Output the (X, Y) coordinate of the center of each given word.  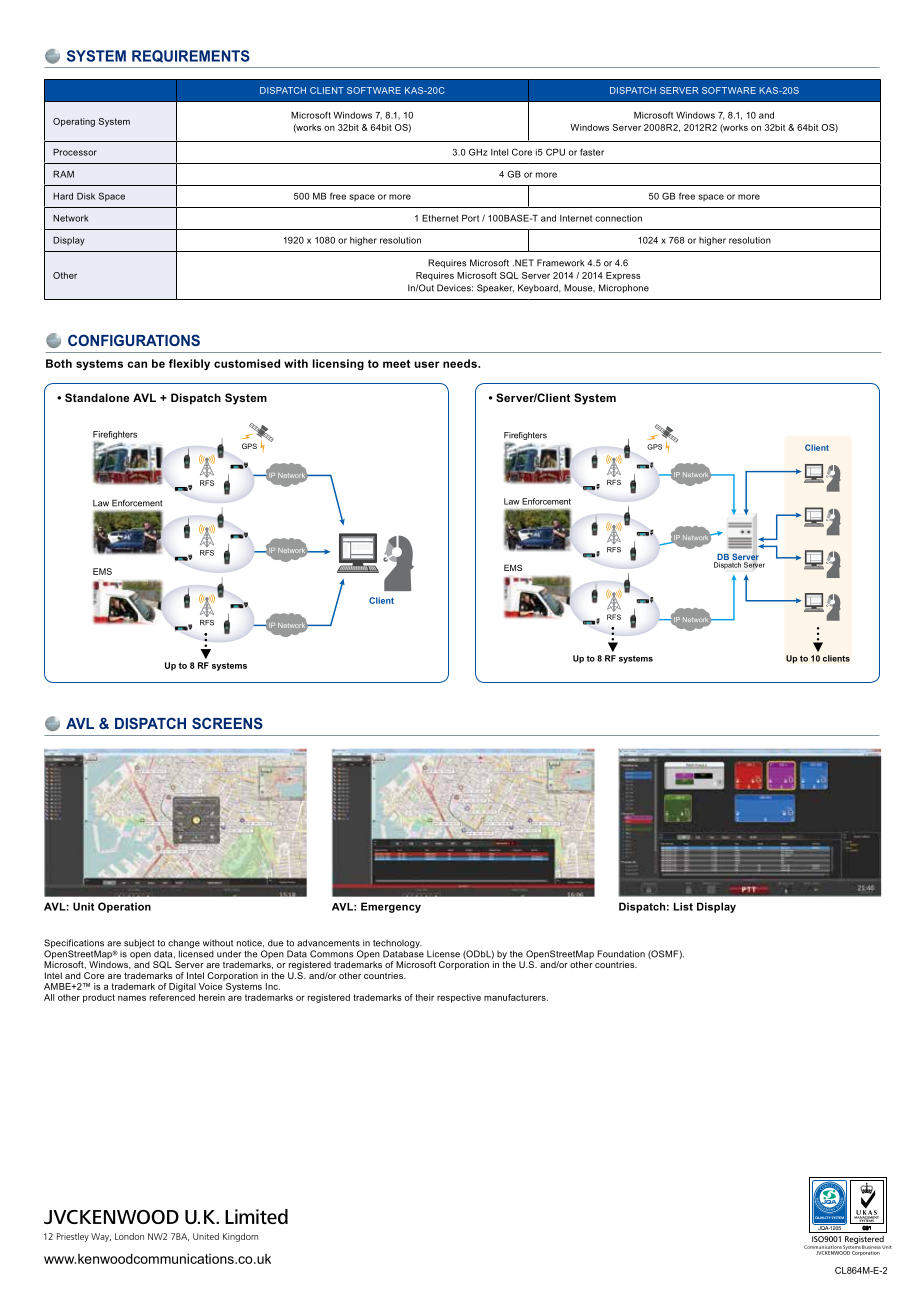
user (427, 364)
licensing (338, 364)
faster (592, 152)
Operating (74, 122)
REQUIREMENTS (191, 56)
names (132, 998)
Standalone (97, 397)
